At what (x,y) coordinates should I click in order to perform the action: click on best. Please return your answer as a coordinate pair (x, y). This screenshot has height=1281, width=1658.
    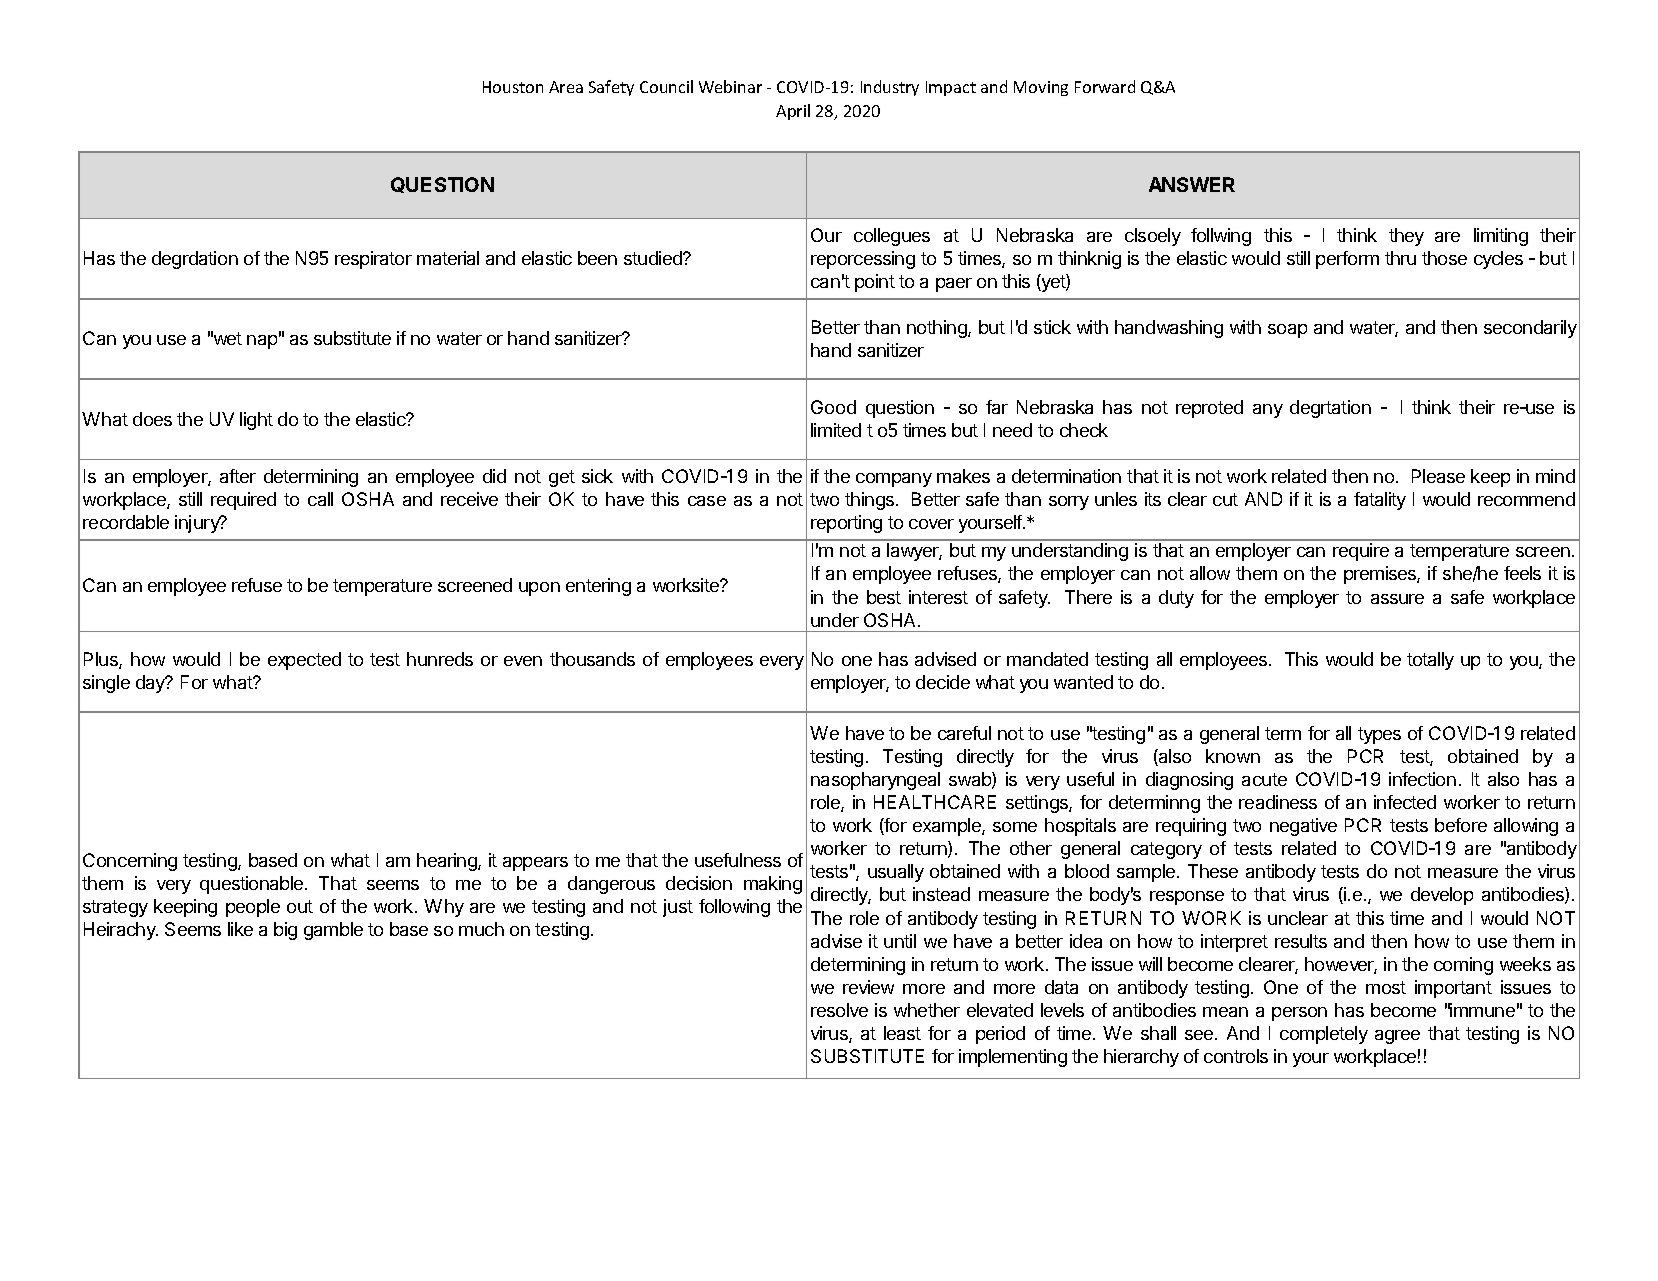
    Looking at the image, I should click on (884, 597).
